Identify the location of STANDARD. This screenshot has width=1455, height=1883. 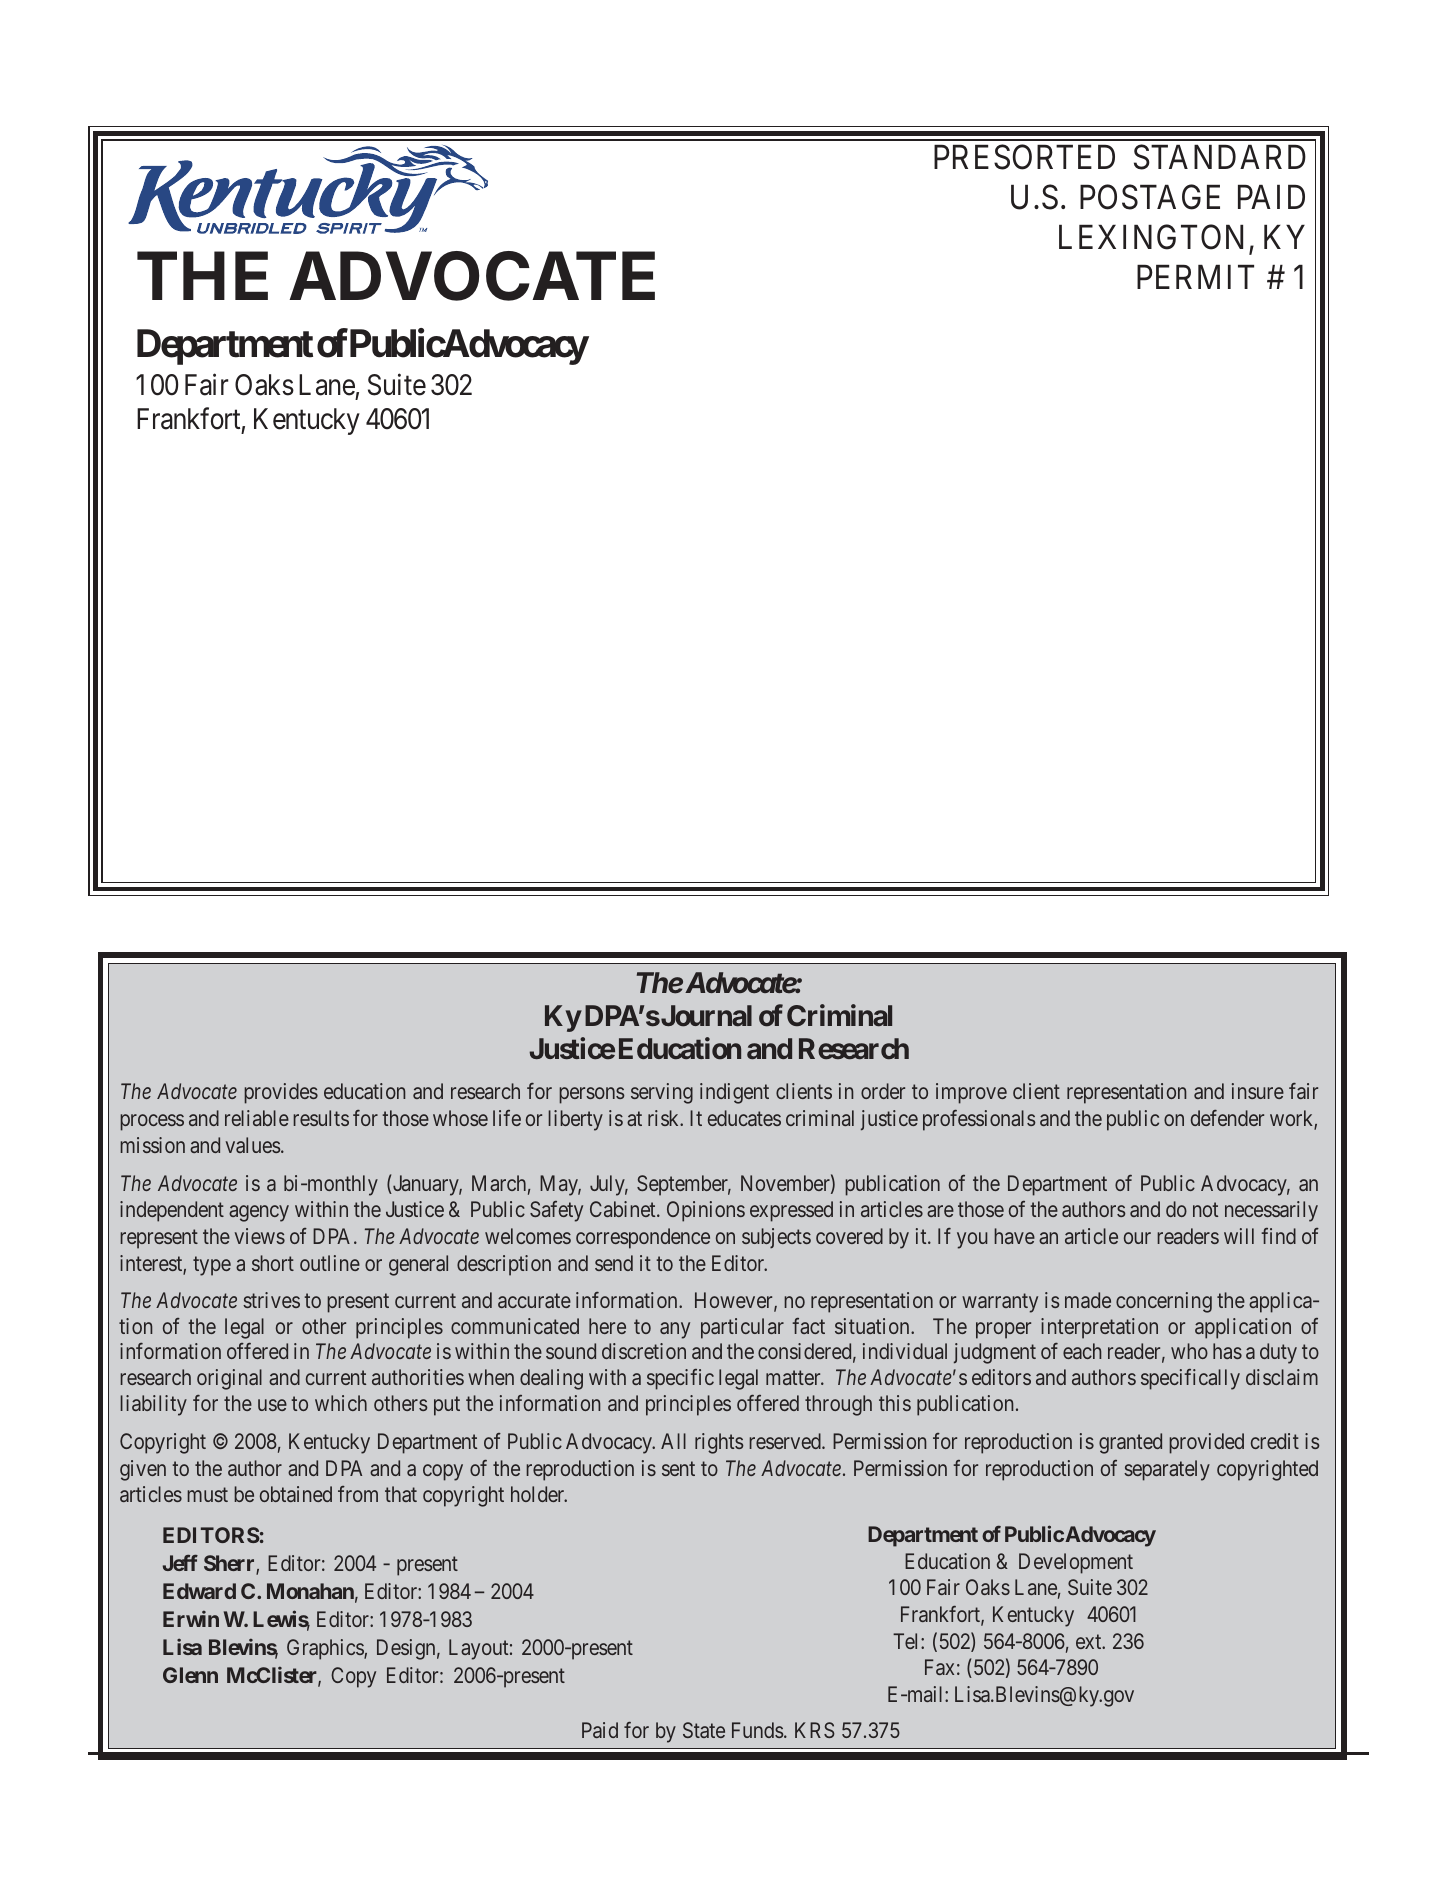
(1220, 157).
